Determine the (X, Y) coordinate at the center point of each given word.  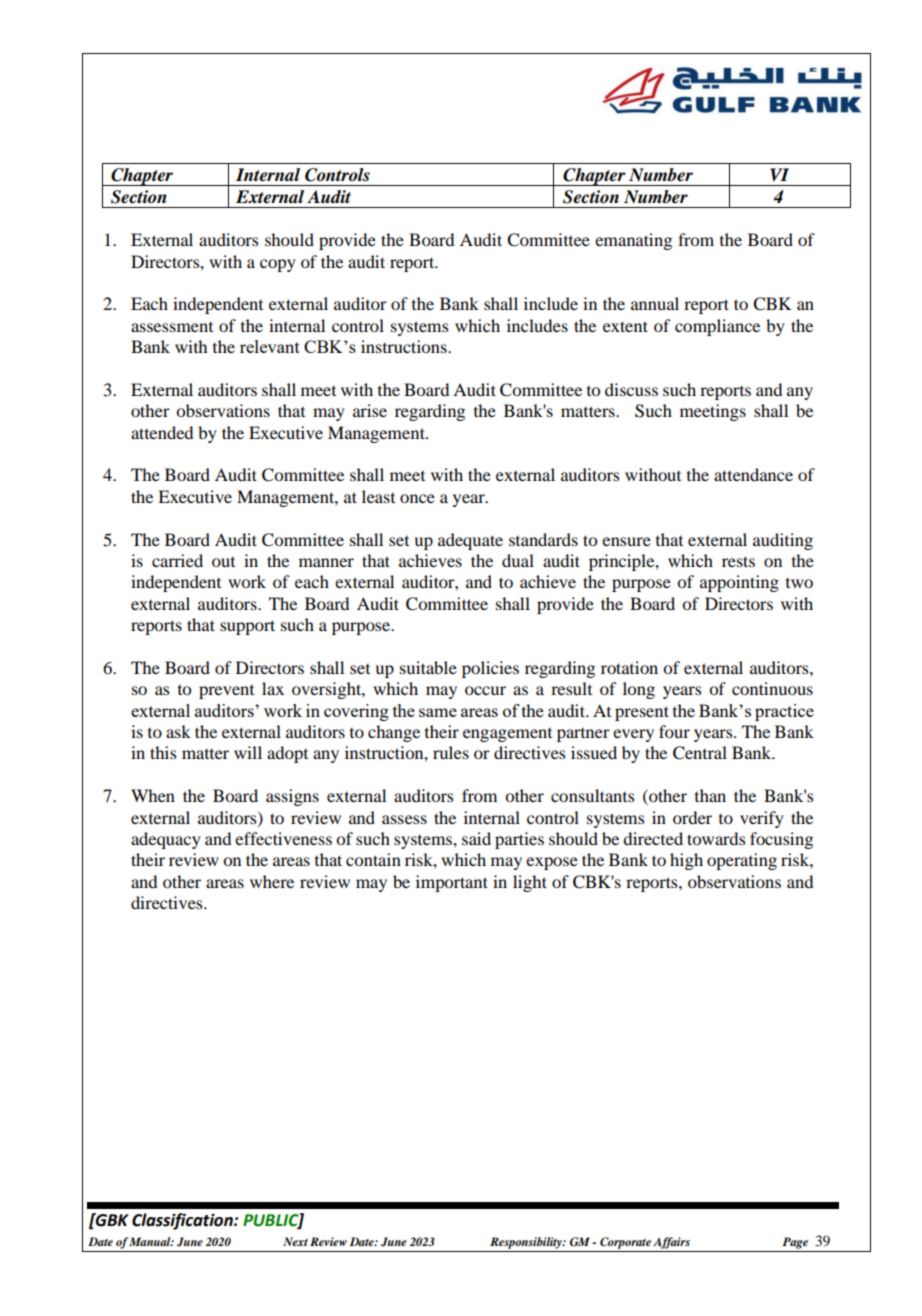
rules (451, 752)
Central (700, 753)
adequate (470, 541)
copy (278, 265)
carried (177, 560)
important (452, 883)
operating (742, 861)
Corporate (625, 1243)
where (272, 881)
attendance (753, 474)
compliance (717, 327)
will (248, 752)
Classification (183, 1221)
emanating (633, 241)
